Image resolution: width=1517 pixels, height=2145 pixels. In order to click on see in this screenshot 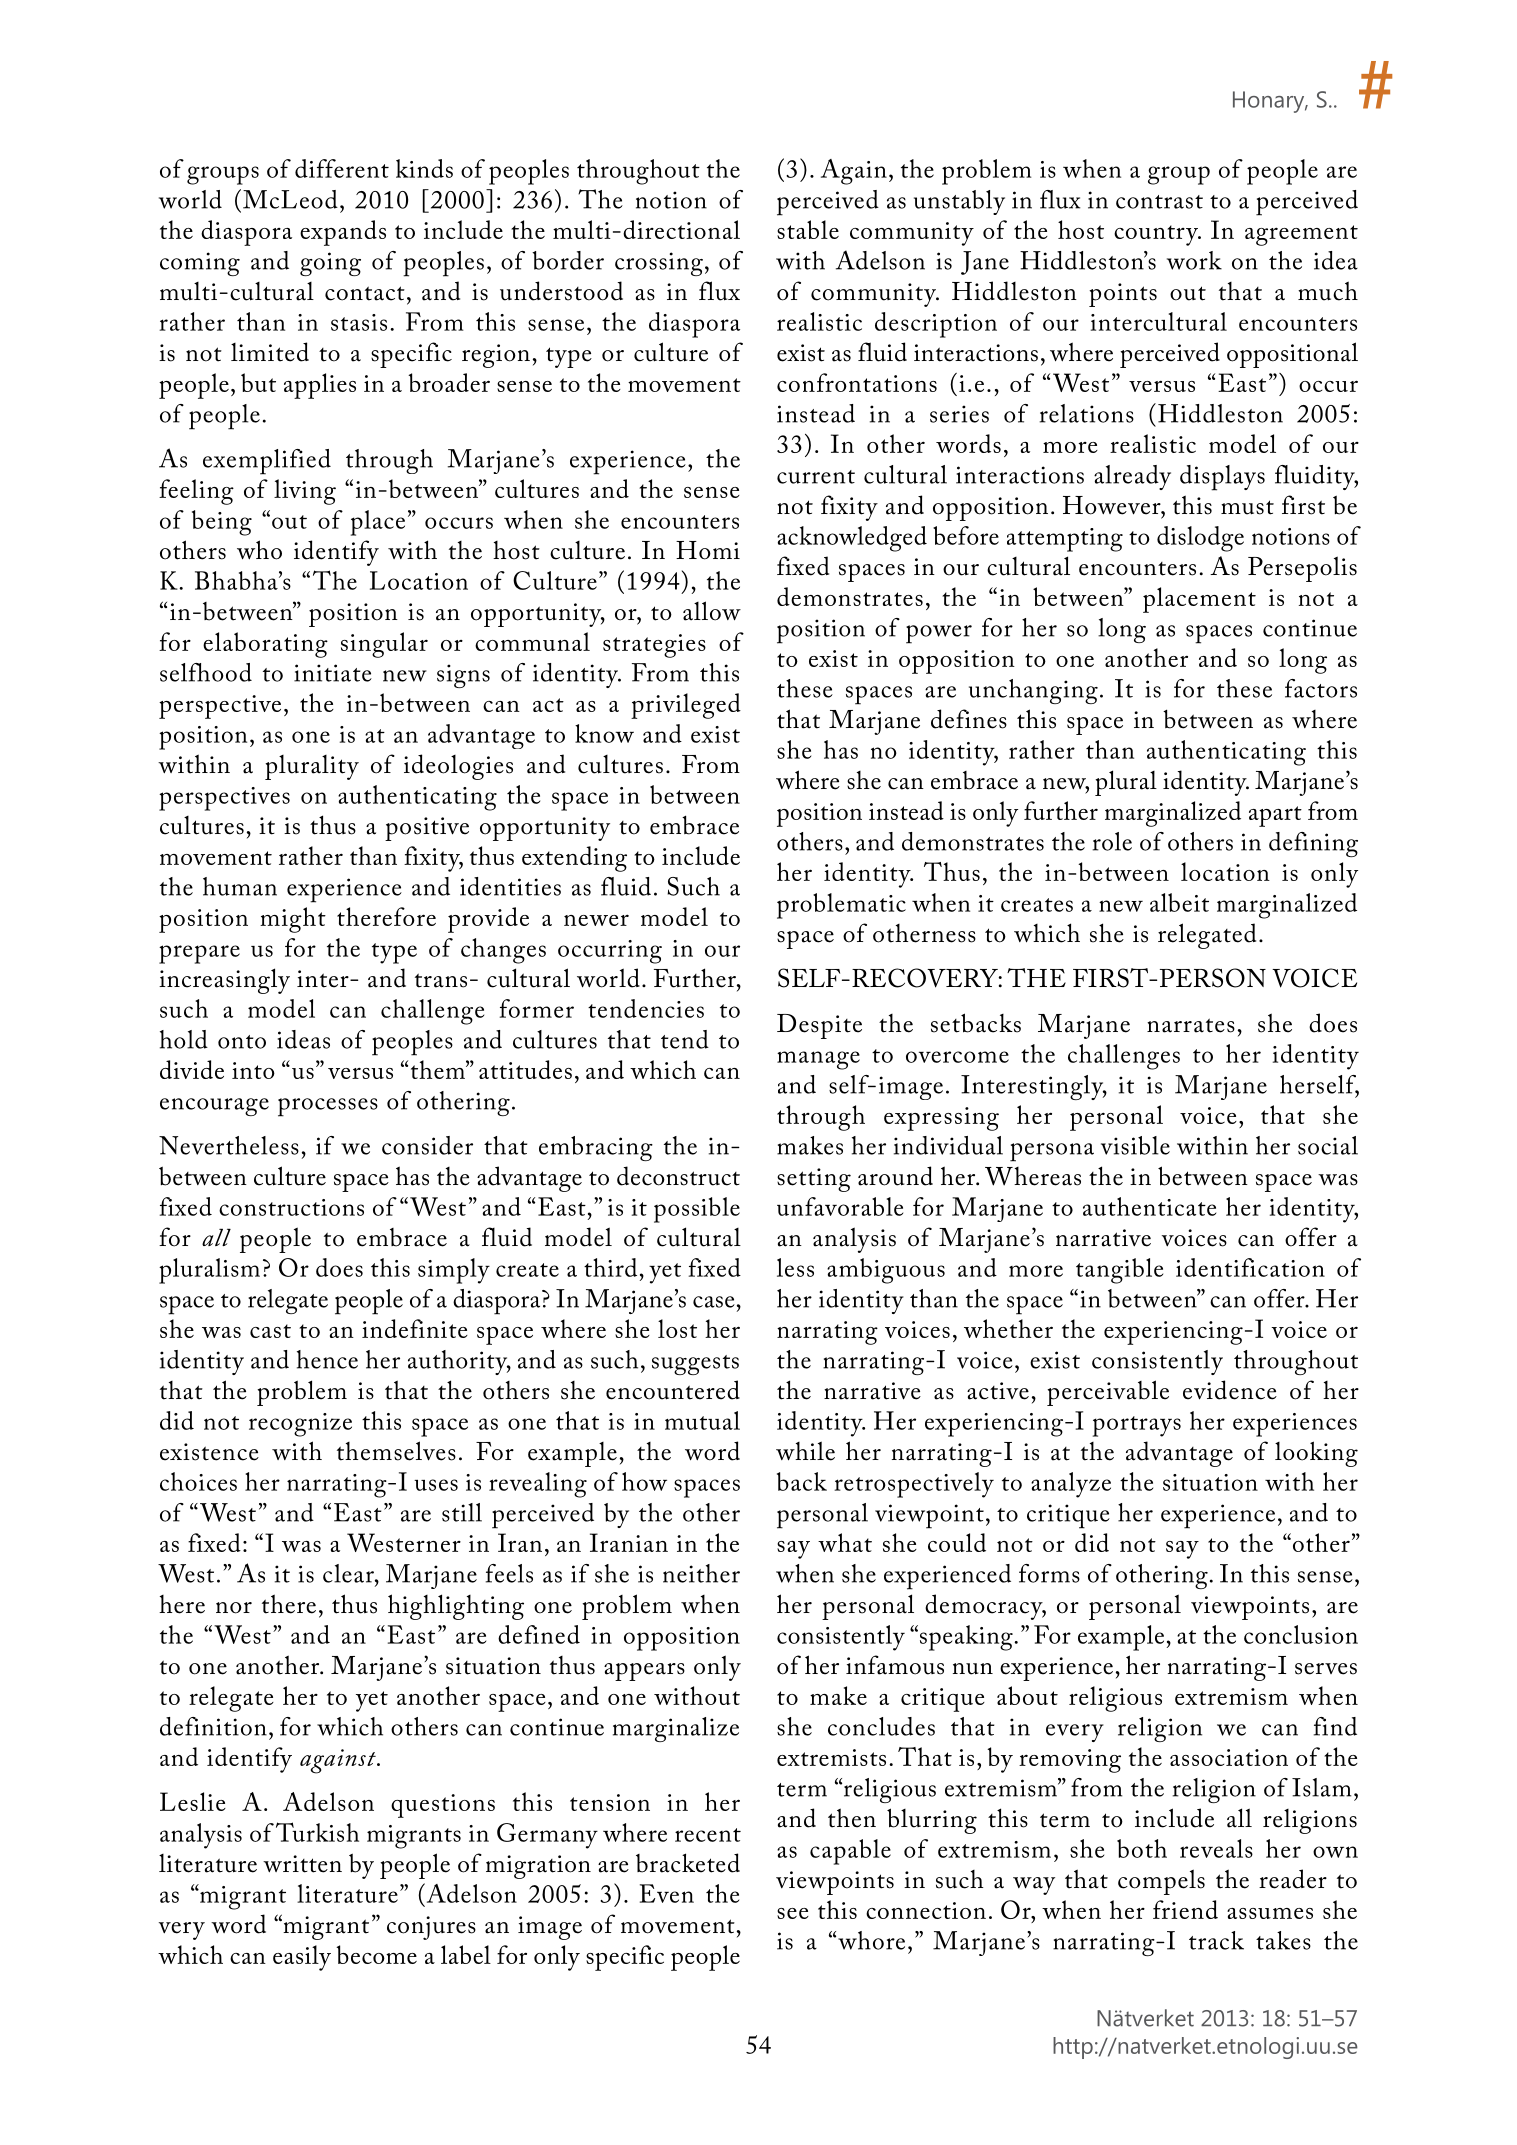, I will do `click(793, 1913)`.
